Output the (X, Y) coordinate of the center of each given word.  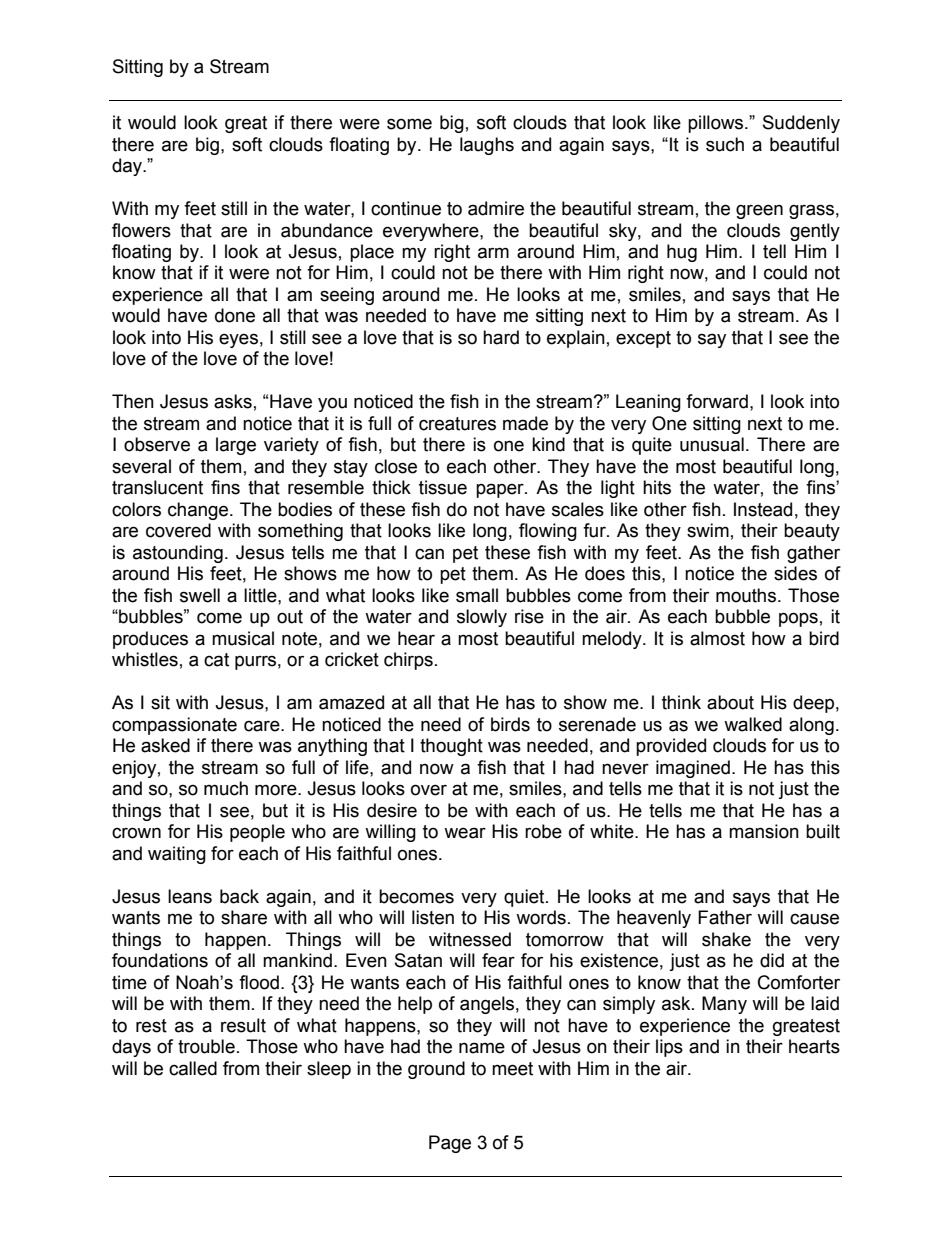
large (236, 446)
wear (465, 833)
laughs (487, 146)
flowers (141, 230)
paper (501, 490)
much (226, 788)
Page (450, 1144)
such (725, 144)
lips (669, 1048)
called (193, 1068)
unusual (712, 444)
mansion (764, 831)
